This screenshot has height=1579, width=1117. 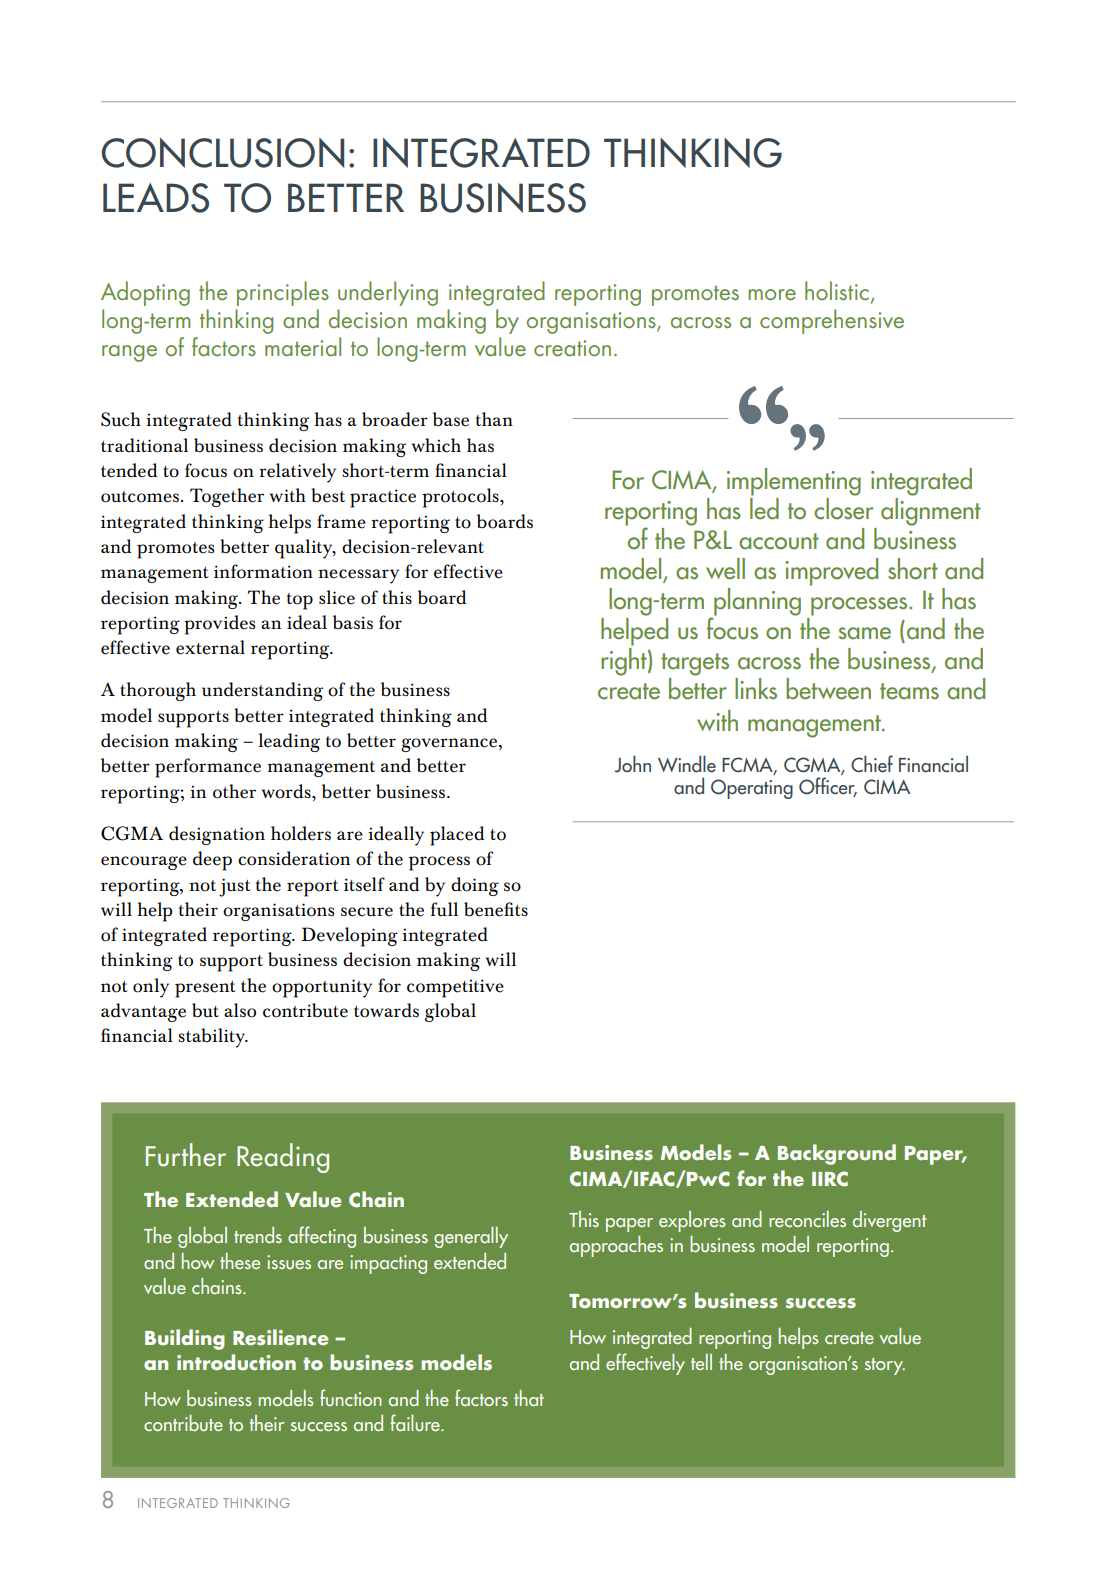 What do you see at coordinates (837, 290) in the screenshot?
I see `holistic` at bounding box center [837, 290].
